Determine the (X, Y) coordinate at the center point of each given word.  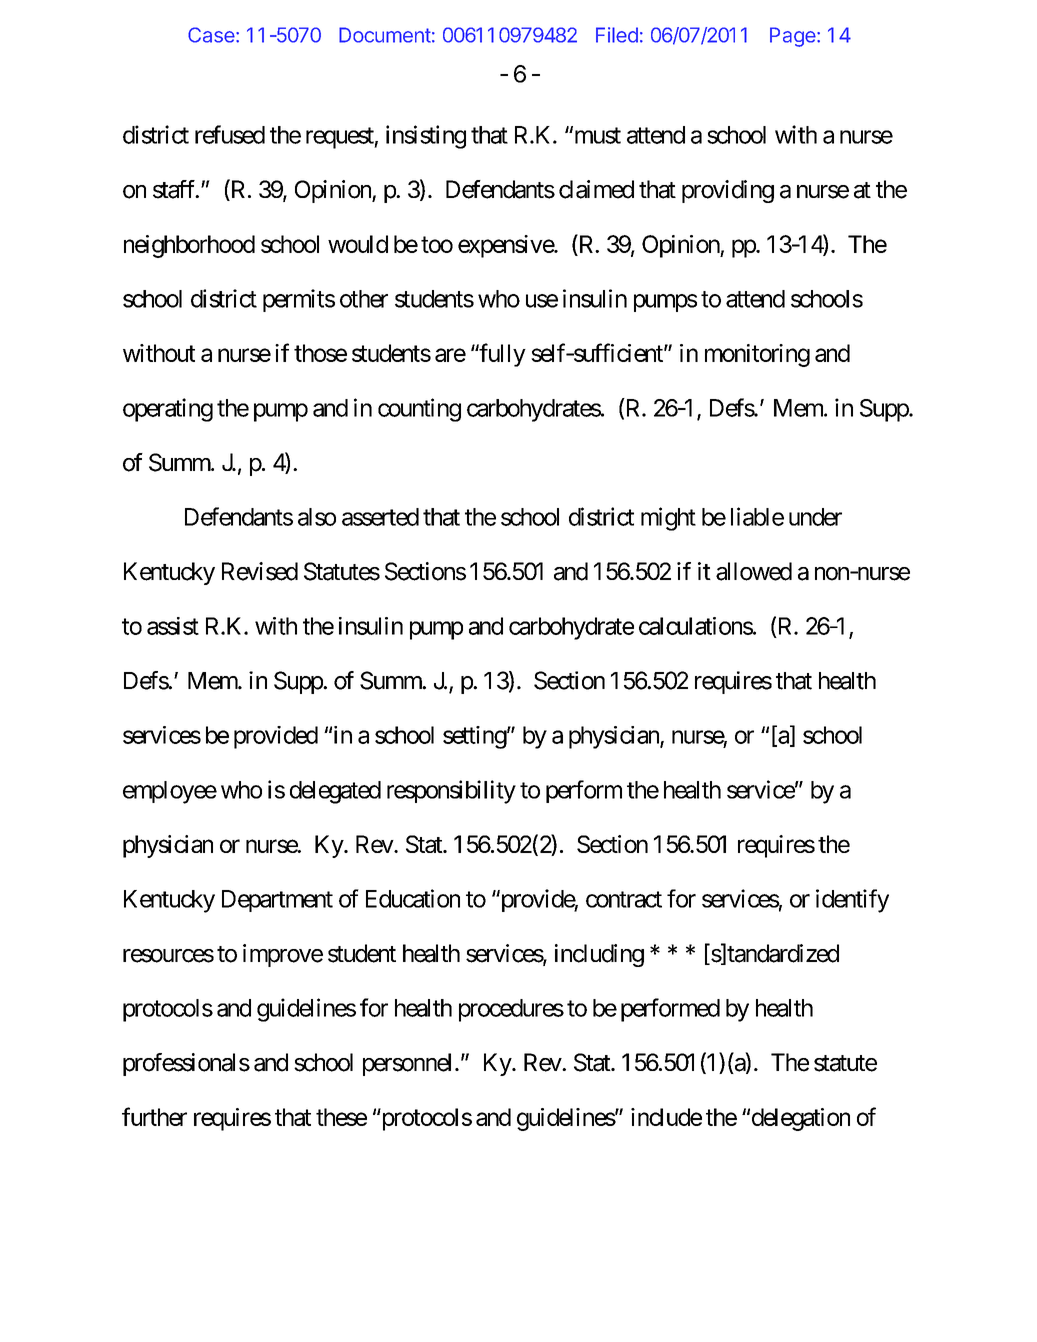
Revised (260, 571)
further (154, 1116)
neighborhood (189, 246)
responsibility (451, 792)
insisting (426, 137)
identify (852, 901)
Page (793, 37)
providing (728, 191)
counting (419, 410)
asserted (380, 517)
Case (211, 35)
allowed (754, 571)
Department (277, 901)
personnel (407, 1064)
